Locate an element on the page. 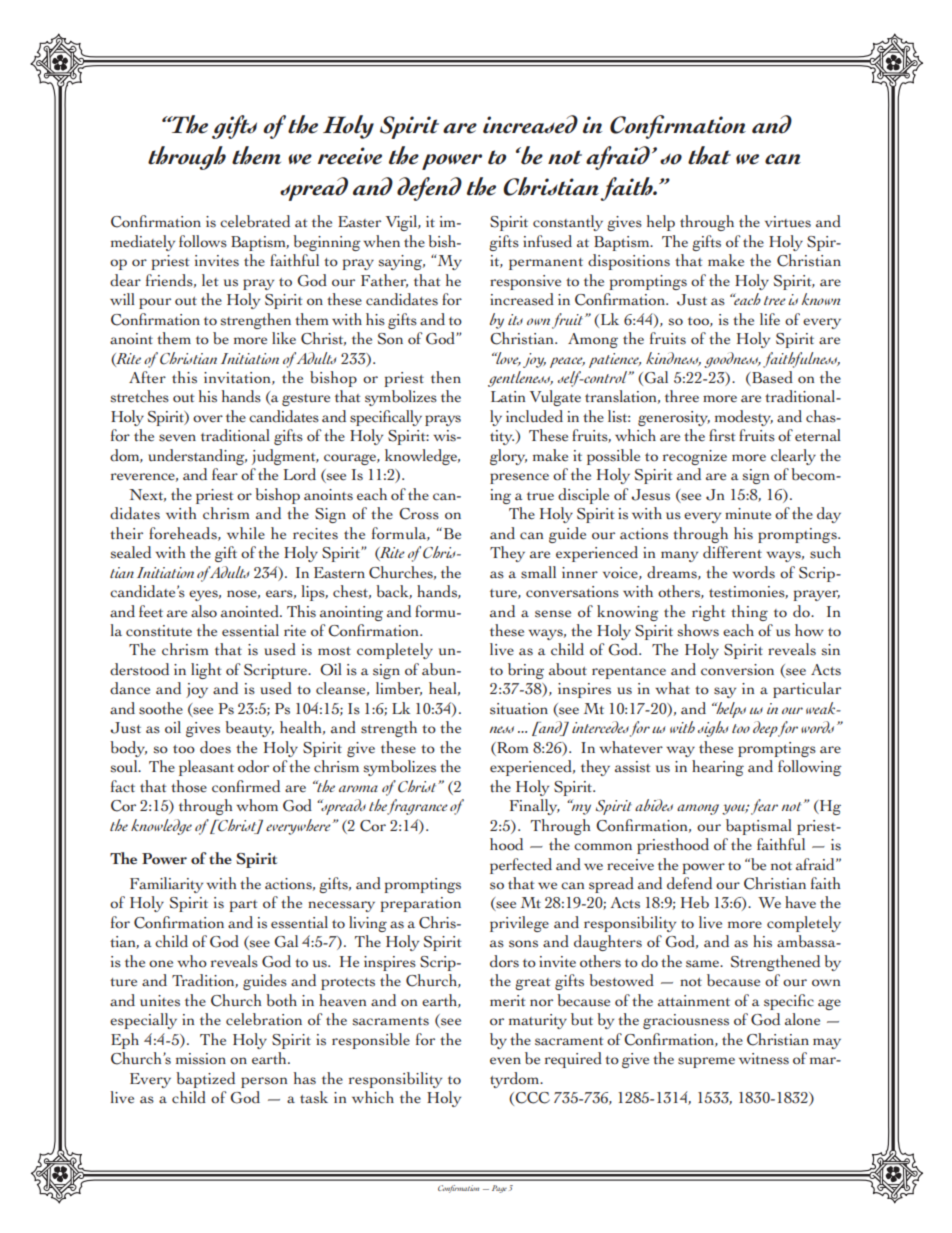 The image size is (952, 1233). minute is located at coordinates (748, 514).
